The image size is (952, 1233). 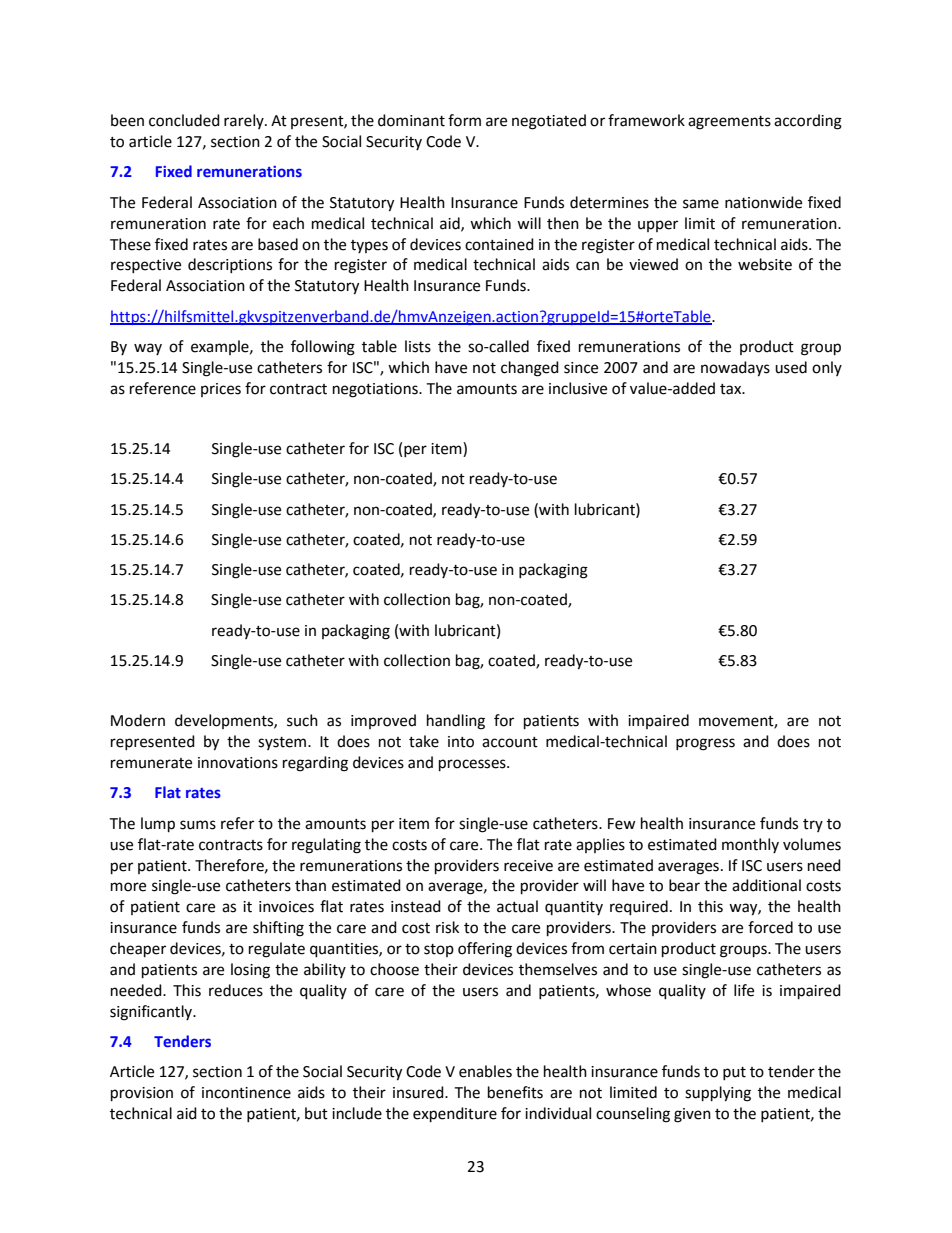 I want to click on concluded, so click(x=184, y=120).
